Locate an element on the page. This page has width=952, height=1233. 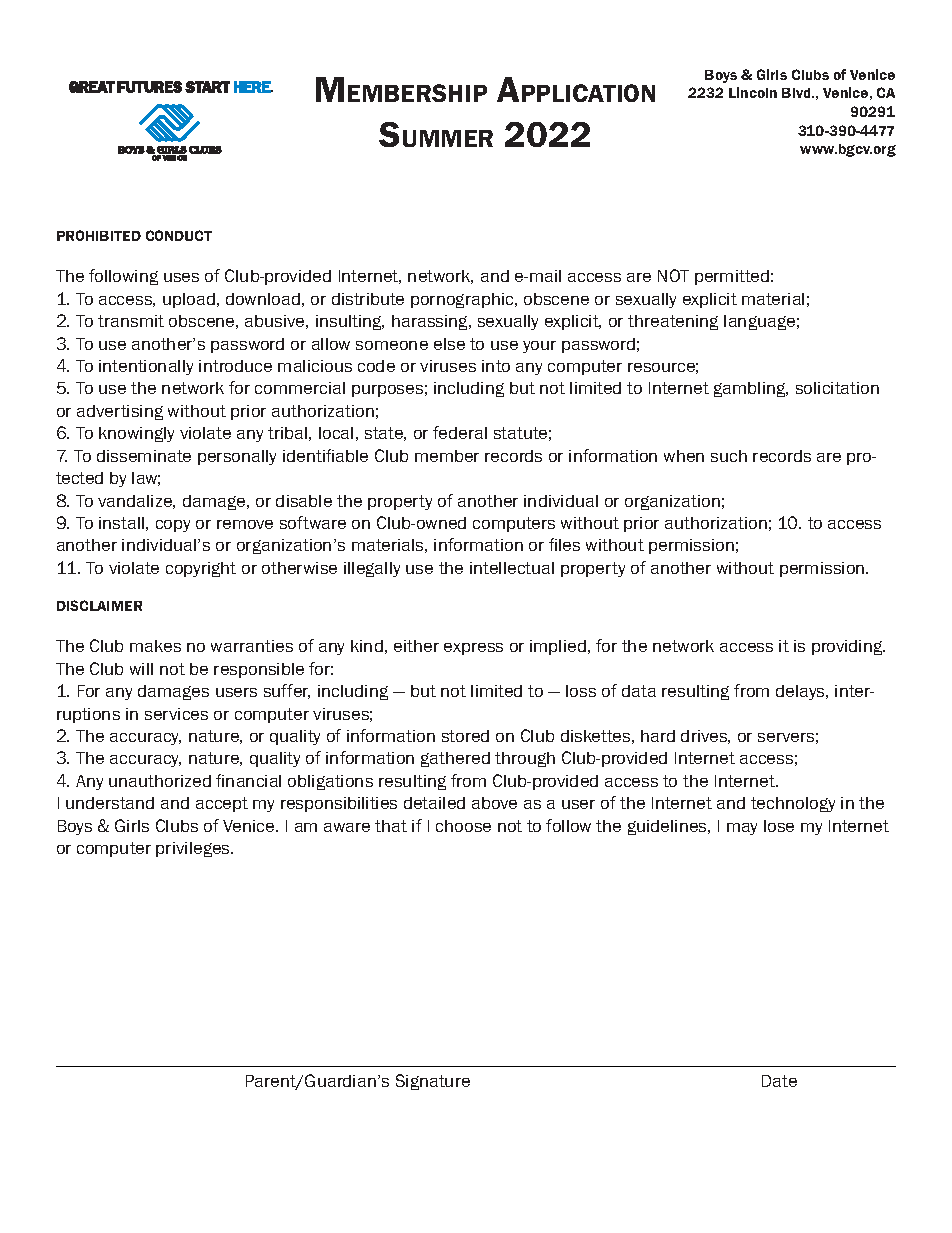
may is located at coordinates (742, 829).
